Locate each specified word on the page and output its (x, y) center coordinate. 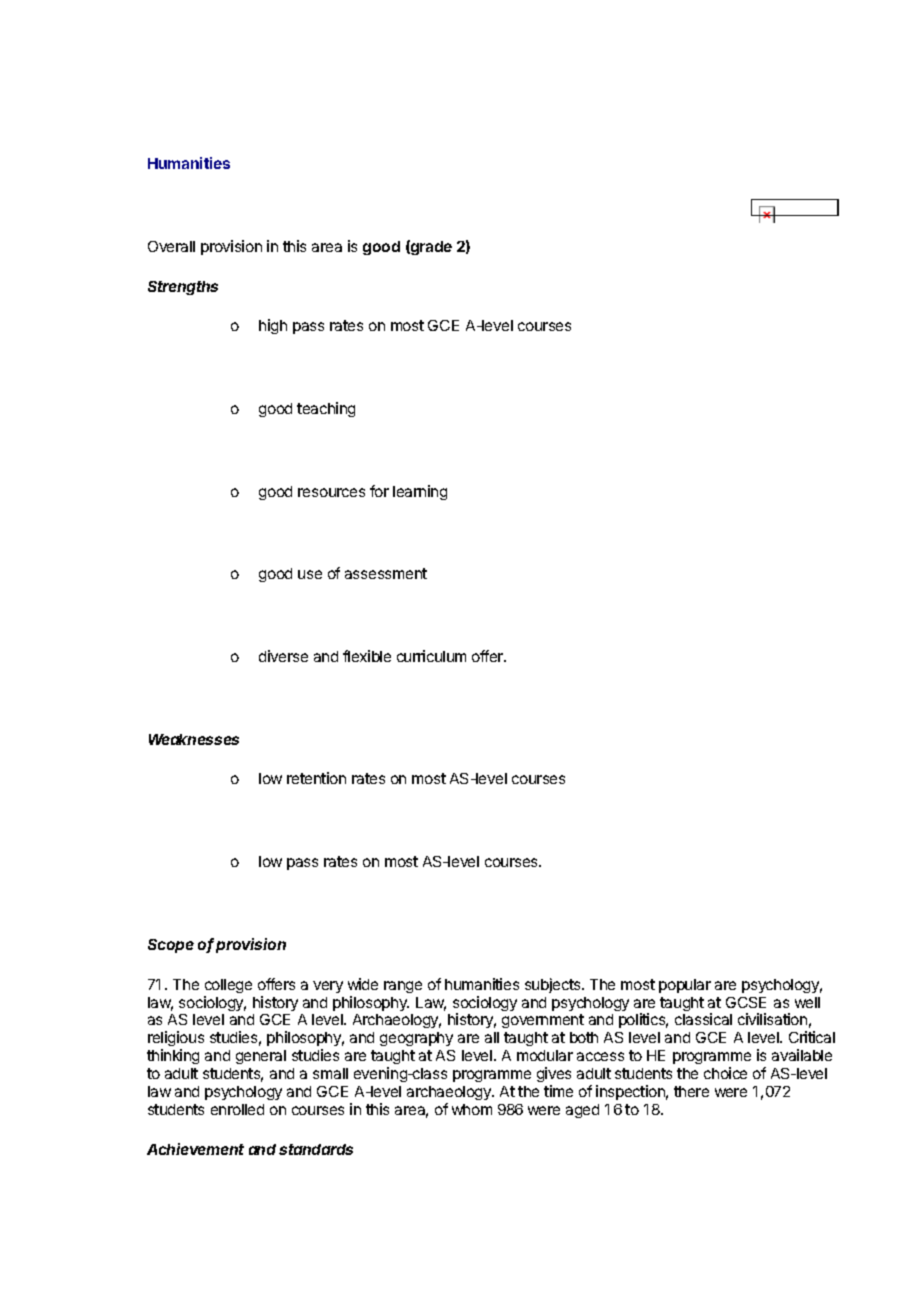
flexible (367, 656)
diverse (283, 656)
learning (420, 492)
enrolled (237, 1109)
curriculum (431, 656)
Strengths (183, 288)
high (273, 326)
